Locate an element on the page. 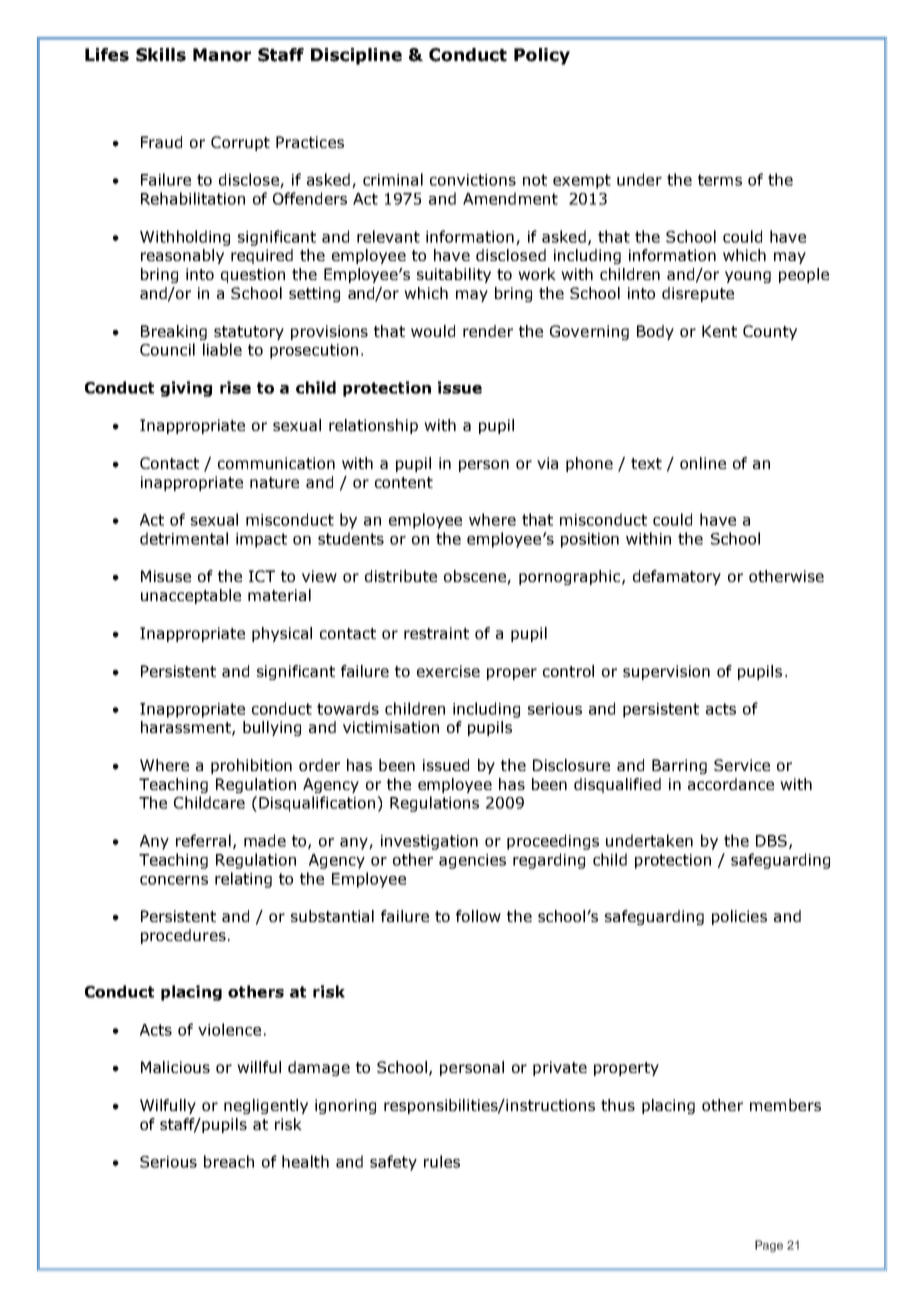 Image resolution: width=924 pixels, height=1308 pixels. terms is located at coordinates (720, 180).
